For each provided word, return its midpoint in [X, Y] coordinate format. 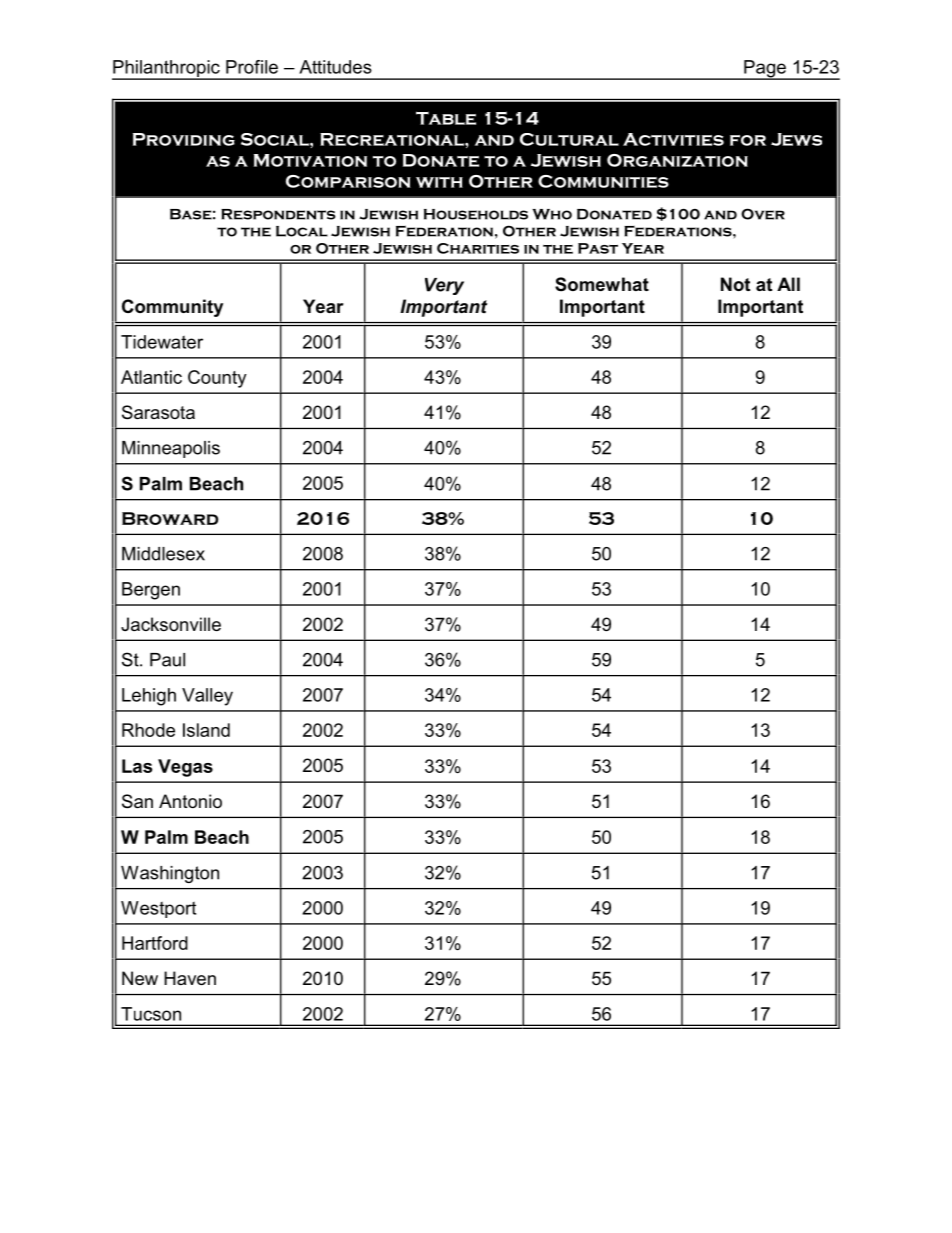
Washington [170, 874]
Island [206, 730]
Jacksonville [171, 624]
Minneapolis [171, 449]
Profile [252, 67]
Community [172, 308]
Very [444, 286]
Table [446, 118]
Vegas [185, 768]
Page [765, 70]
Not [735, 284]
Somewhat [602, 284]
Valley [207, 697]
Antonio [190, 801]
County [217, 379]
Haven [190, 978]
